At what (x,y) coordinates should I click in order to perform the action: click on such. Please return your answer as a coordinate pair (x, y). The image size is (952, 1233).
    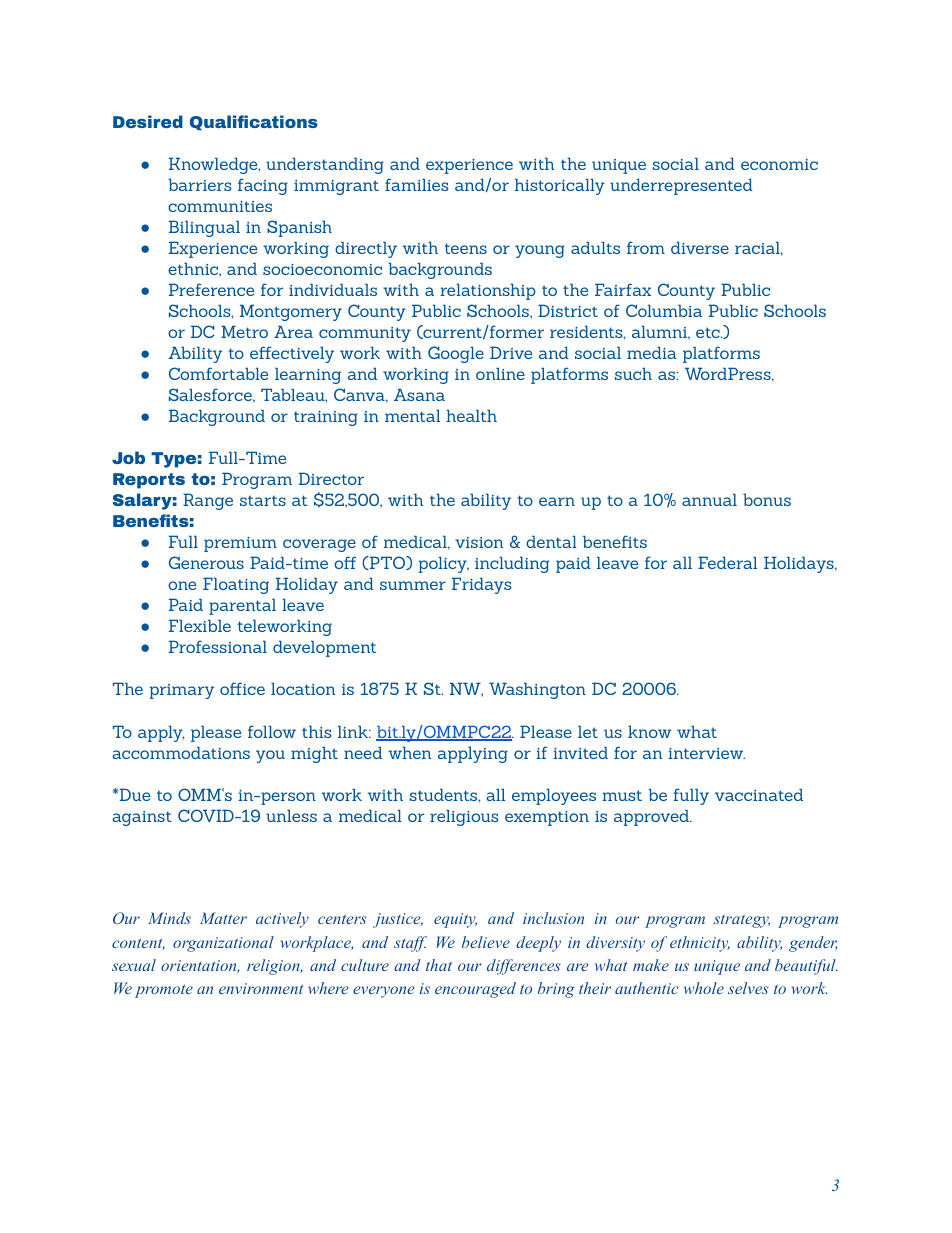
    Looking at the image, I should click on (633, 373).
